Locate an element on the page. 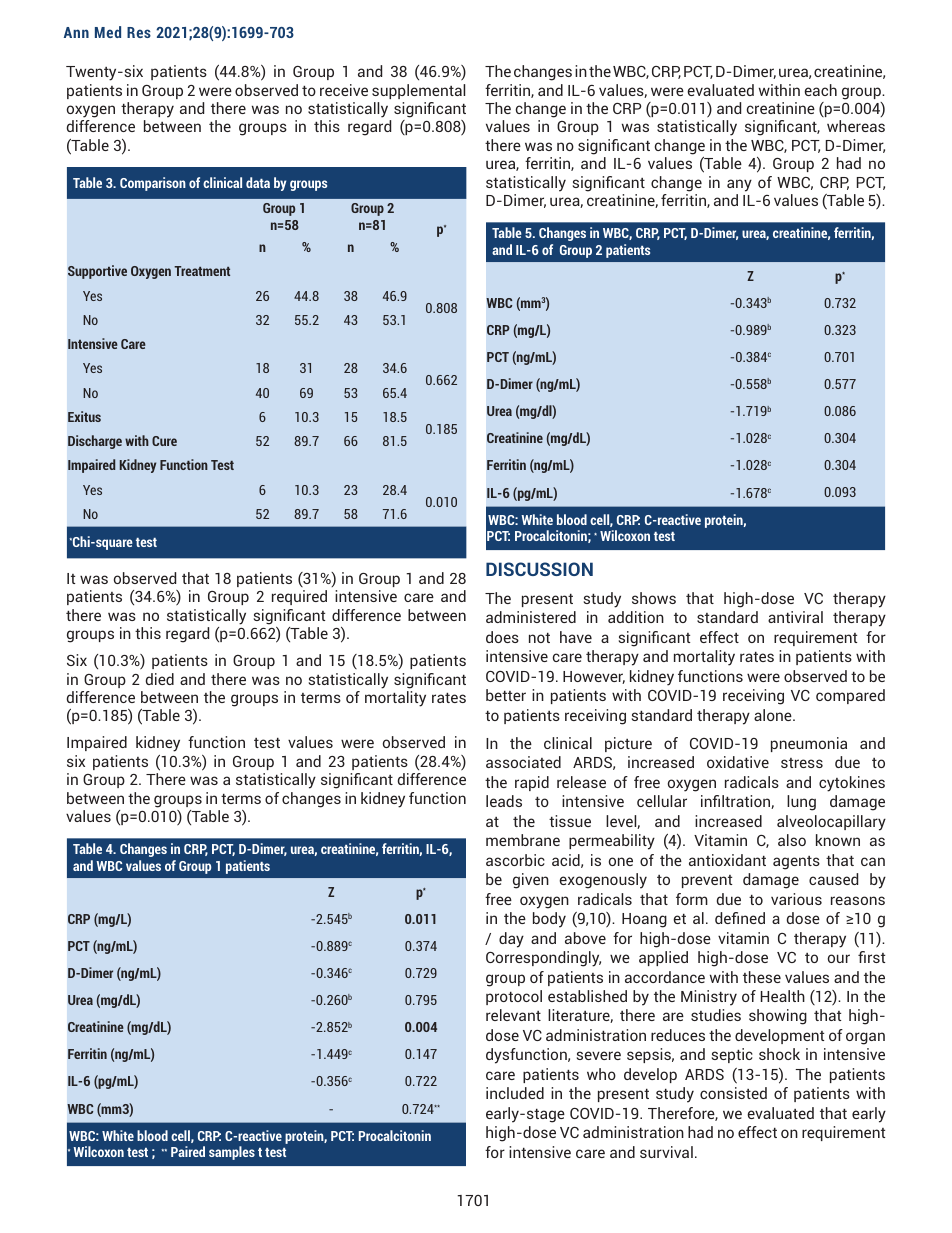 Image resolution: width=952 pixels, height=1233 pixels. each is located at coordinates (820, 90).
